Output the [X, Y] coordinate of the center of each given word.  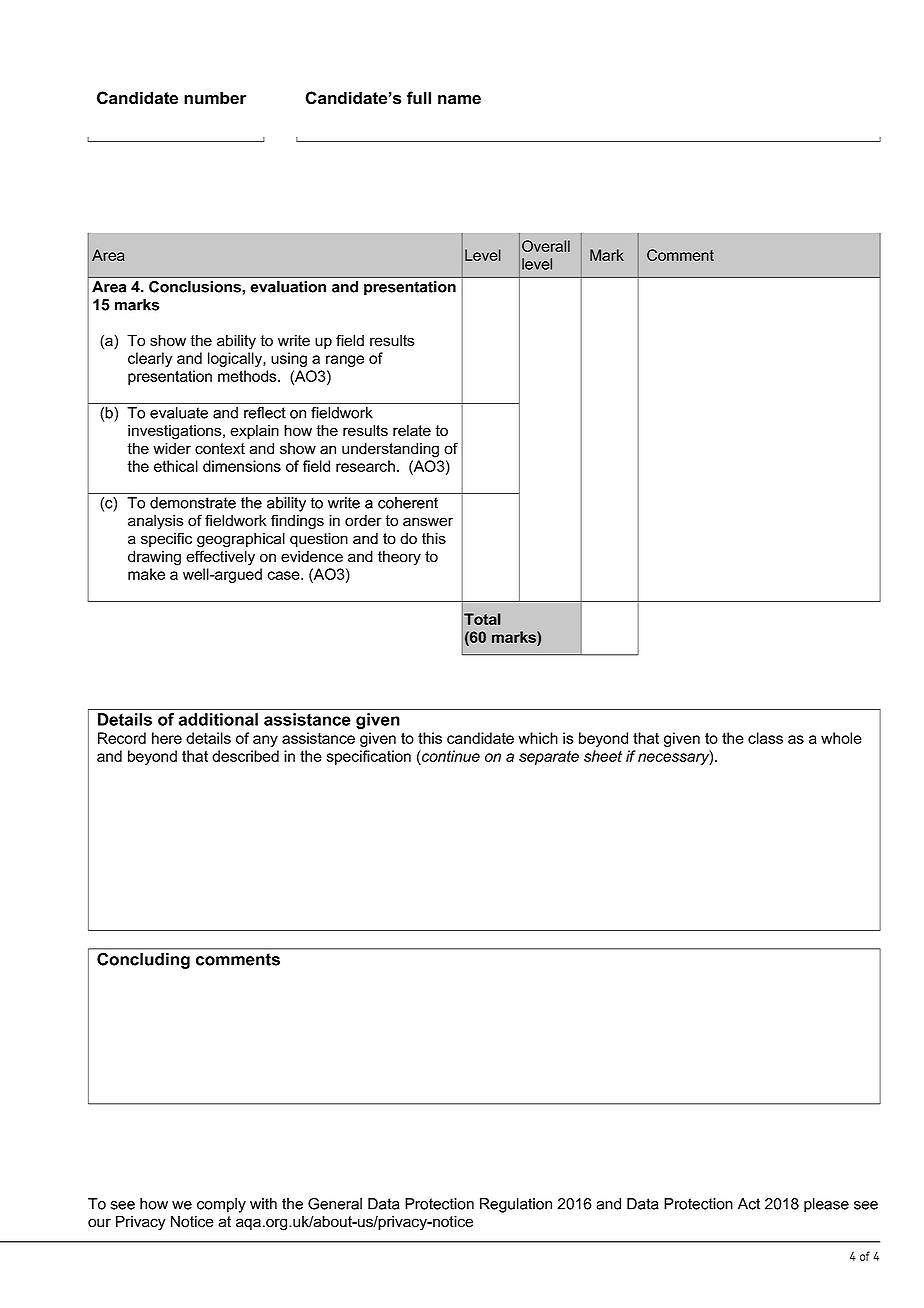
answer [428, 522]
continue [450, 757]
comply [221, 1205]
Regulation [516, 1205]
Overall [546, 246]
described [245, 756]
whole [841, 738]
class [765, 738]
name [459, 100]
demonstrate [193, 503]
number [215, 98]
